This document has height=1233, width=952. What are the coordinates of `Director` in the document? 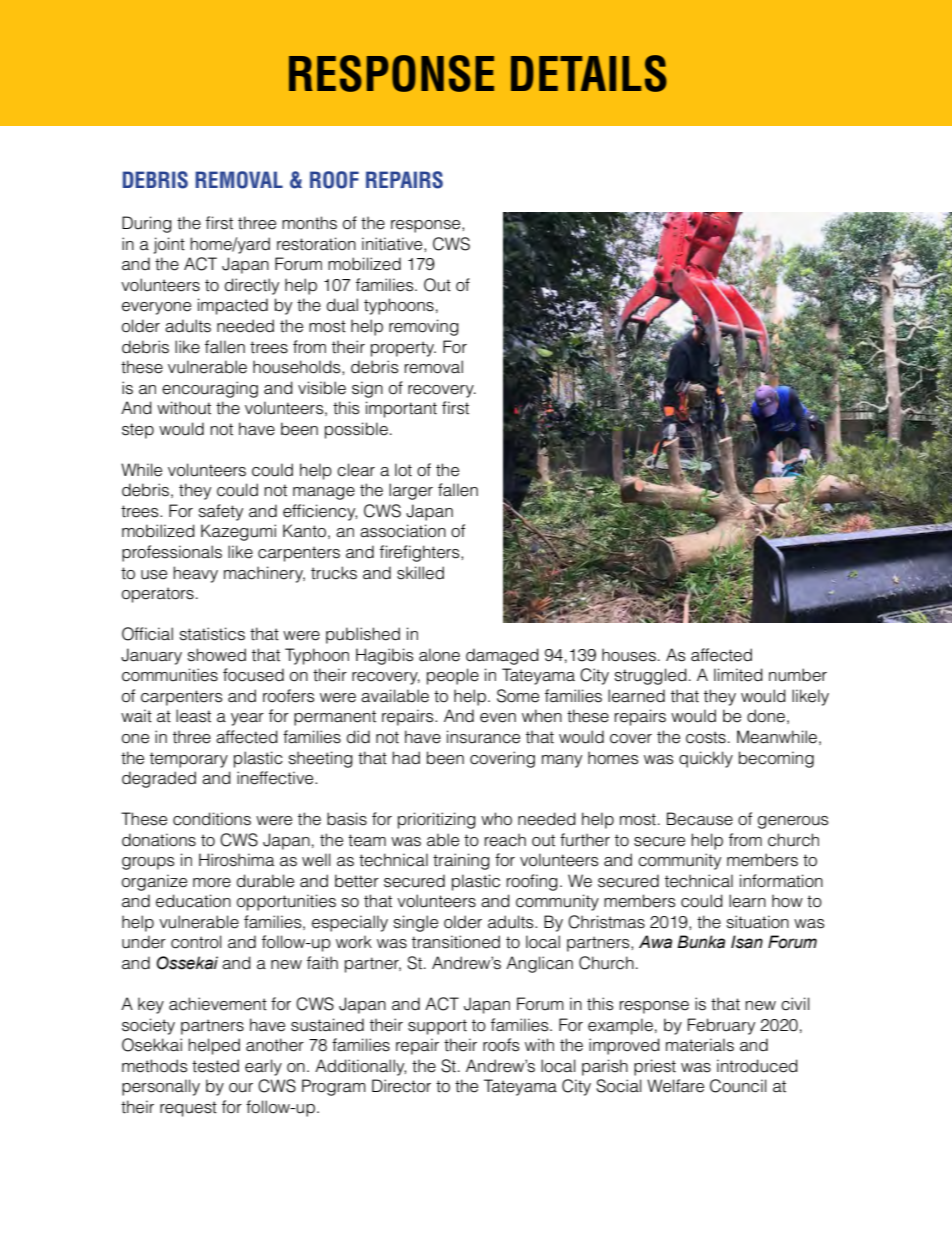 It's located at (401, 1086).
